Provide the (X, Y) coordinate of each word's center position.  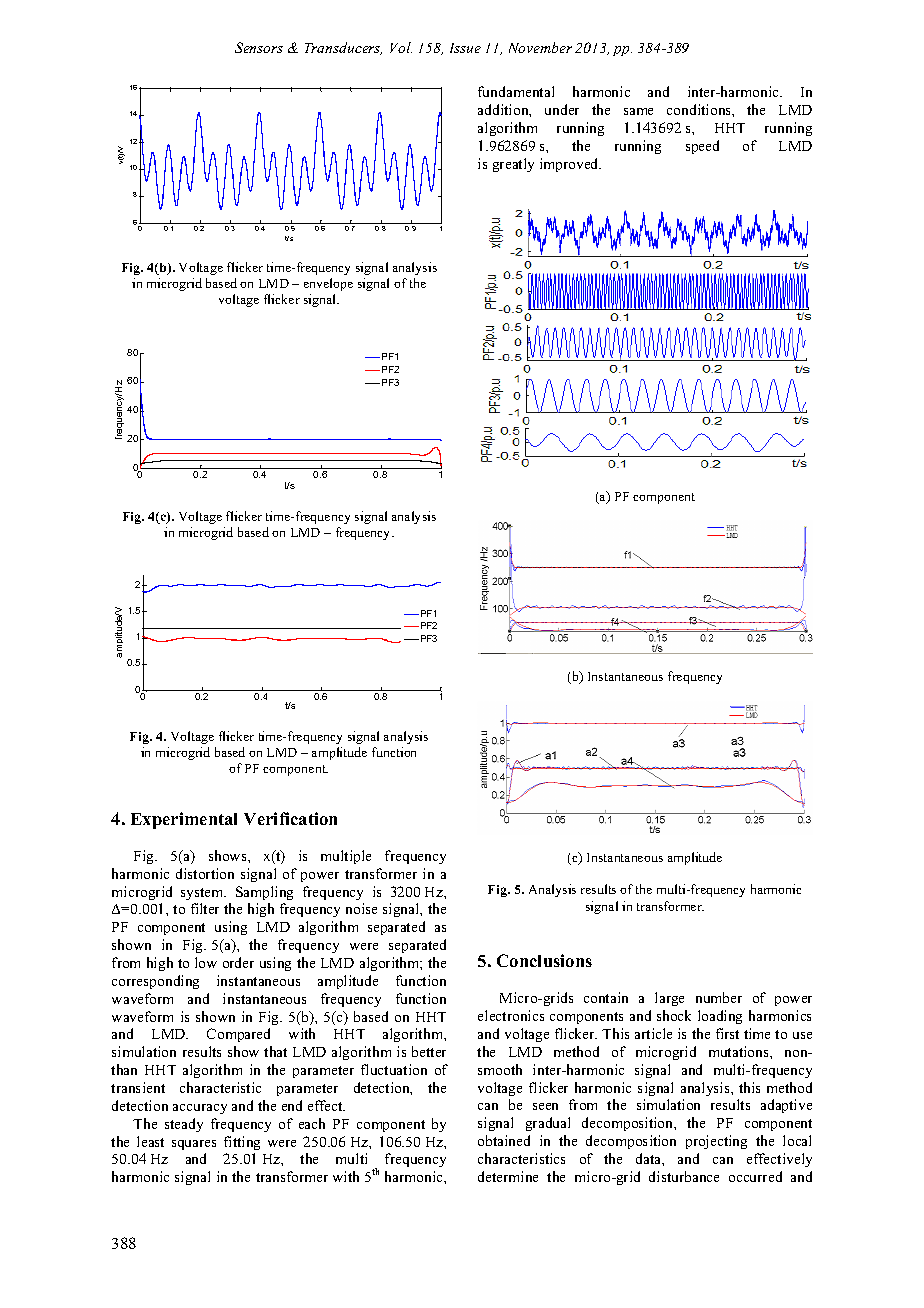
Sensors (259, 47)
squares (194, 1145)
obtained (504, 1140)
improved (570, 165)
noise (361, 908)
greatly (513, 165)
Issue (465, 48)
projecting (716, 1142)
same (638, 111)
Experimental (184, 820)
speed (702, 147)
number (719, 997)
